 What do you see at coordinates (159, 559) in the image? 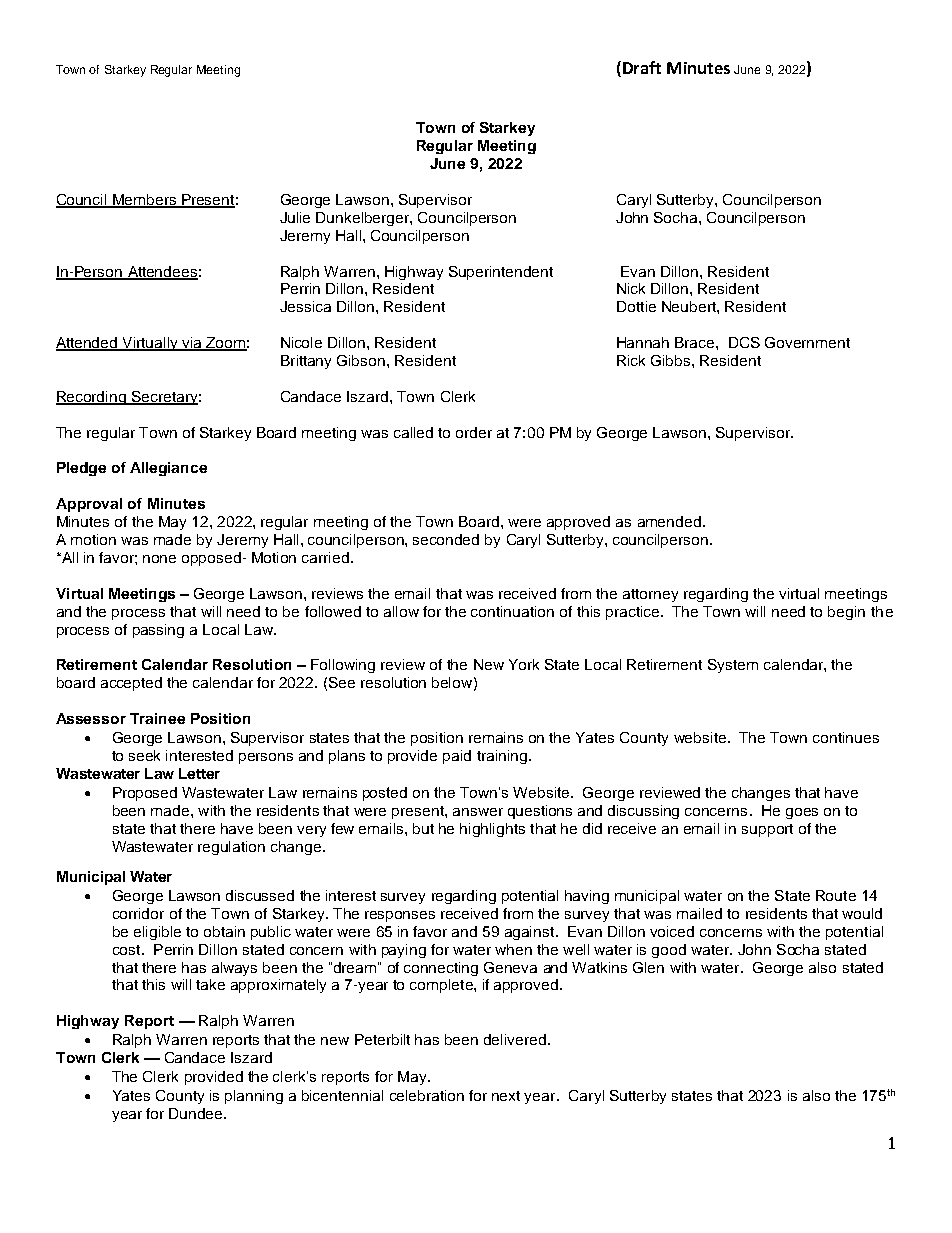
I see `none` at bounding box center [159, 559].
